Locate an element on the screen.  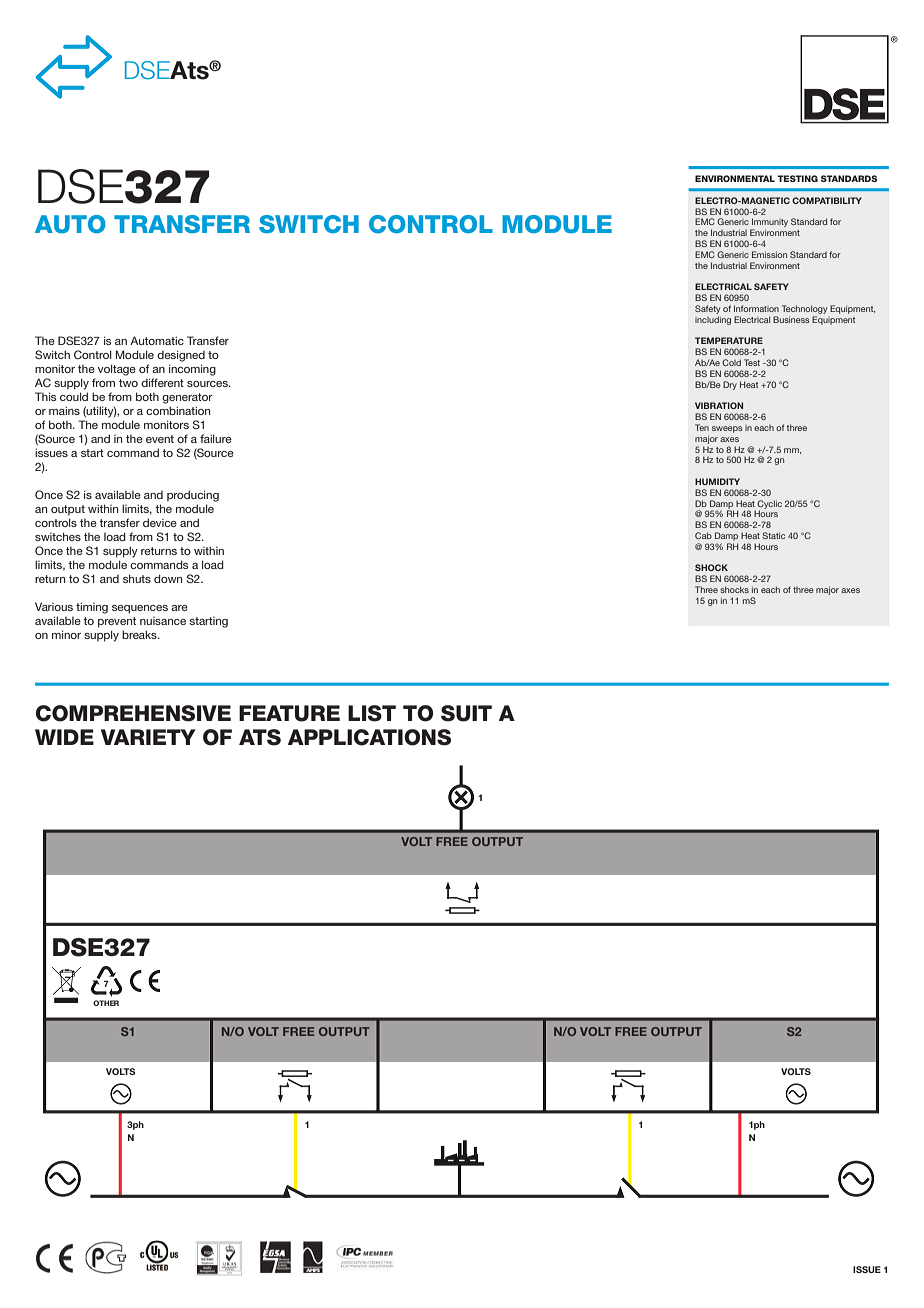
LIST is located at coordinates (372, 713).
